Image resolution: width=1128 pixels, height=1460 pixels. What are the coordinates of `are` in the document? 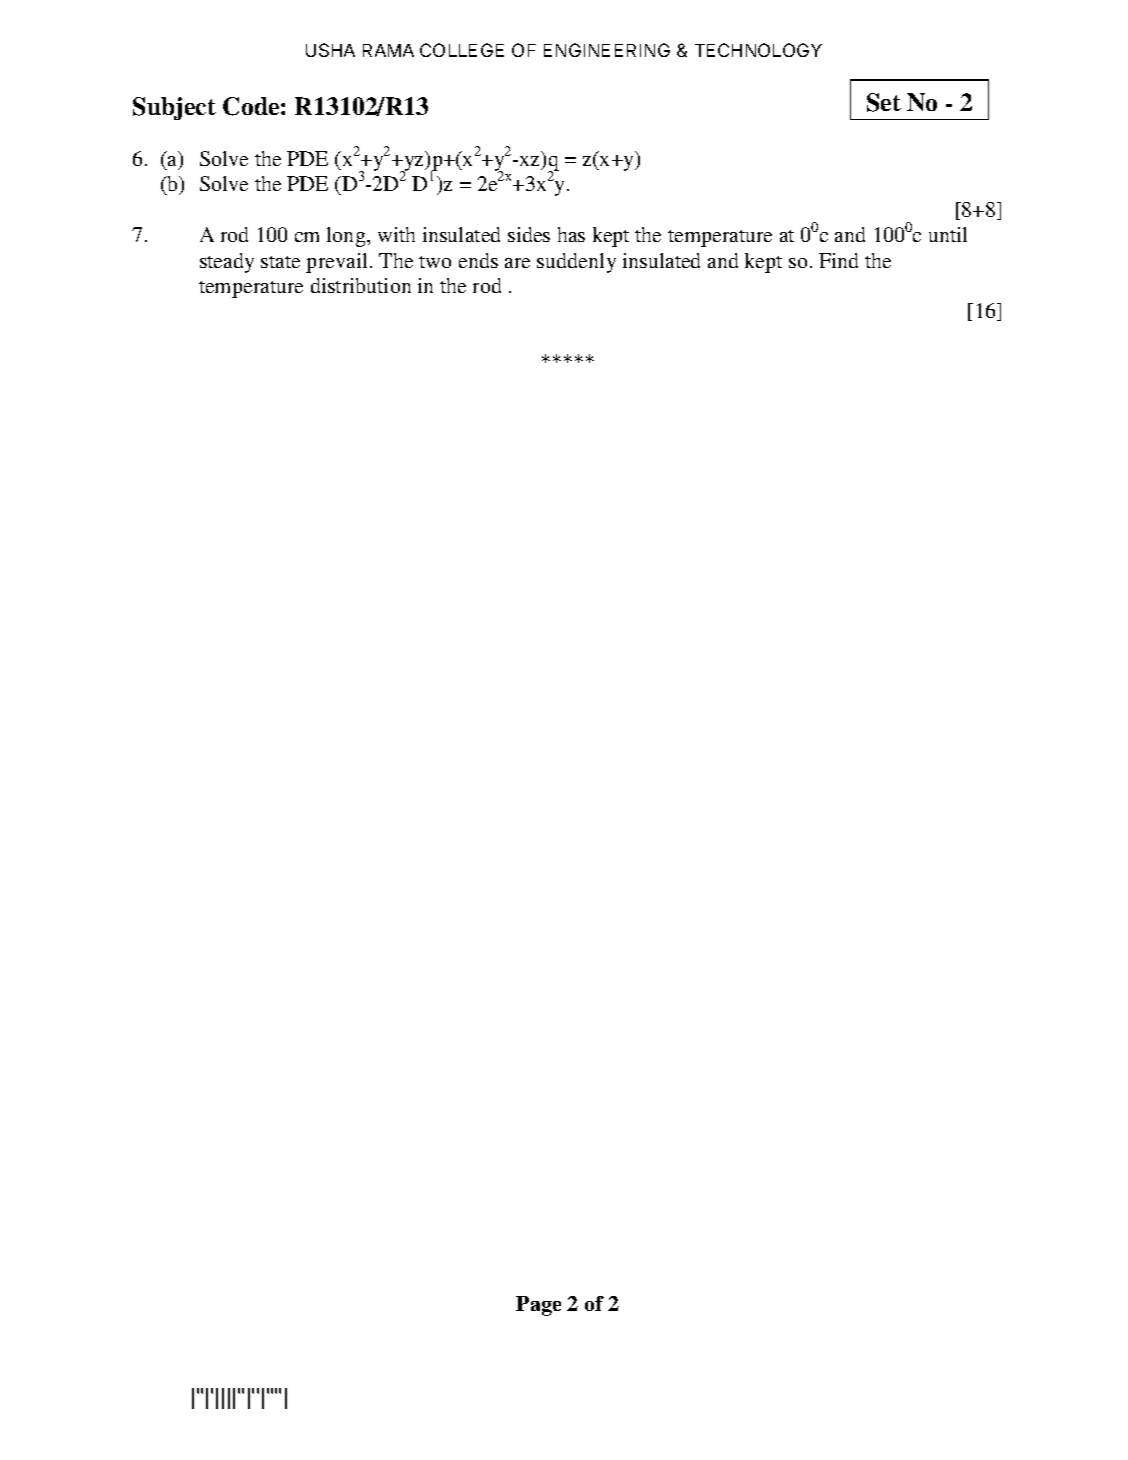 It's located at (517, 263).
